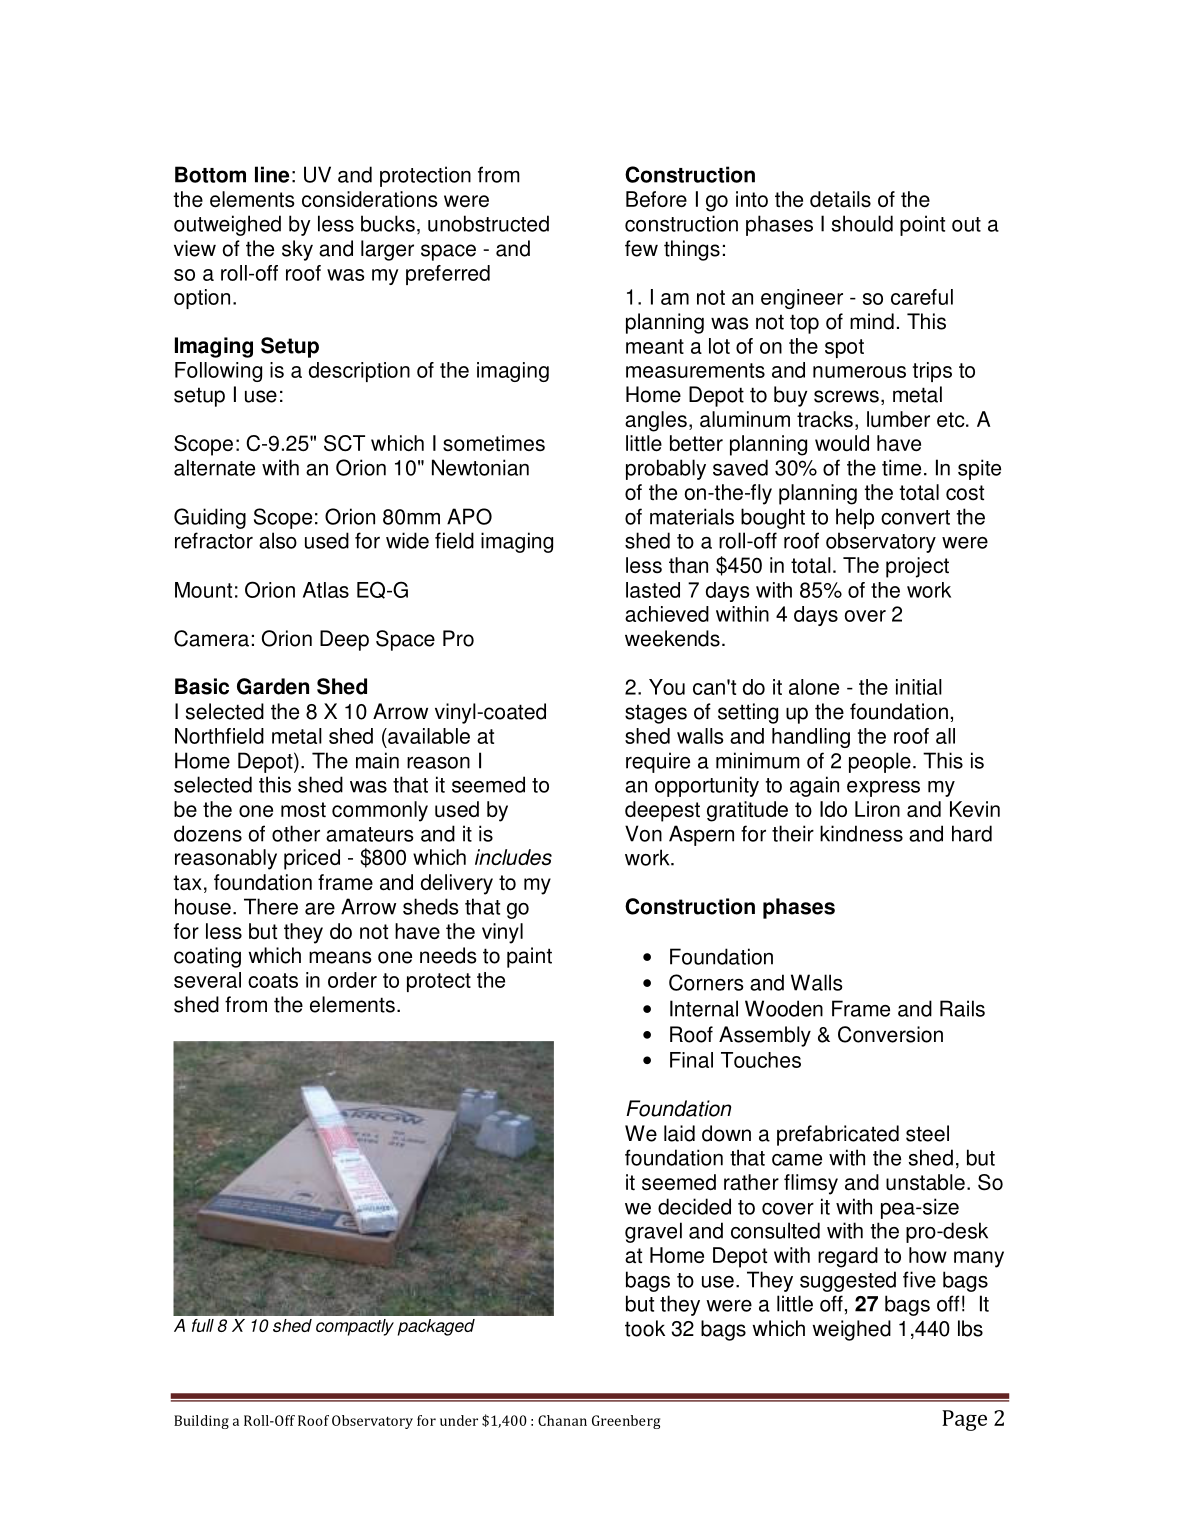 The image size is (1180, 1527). What do you see at coordinates (272, 174) in the image?
I see `line` at bounding box center [272, 174].
